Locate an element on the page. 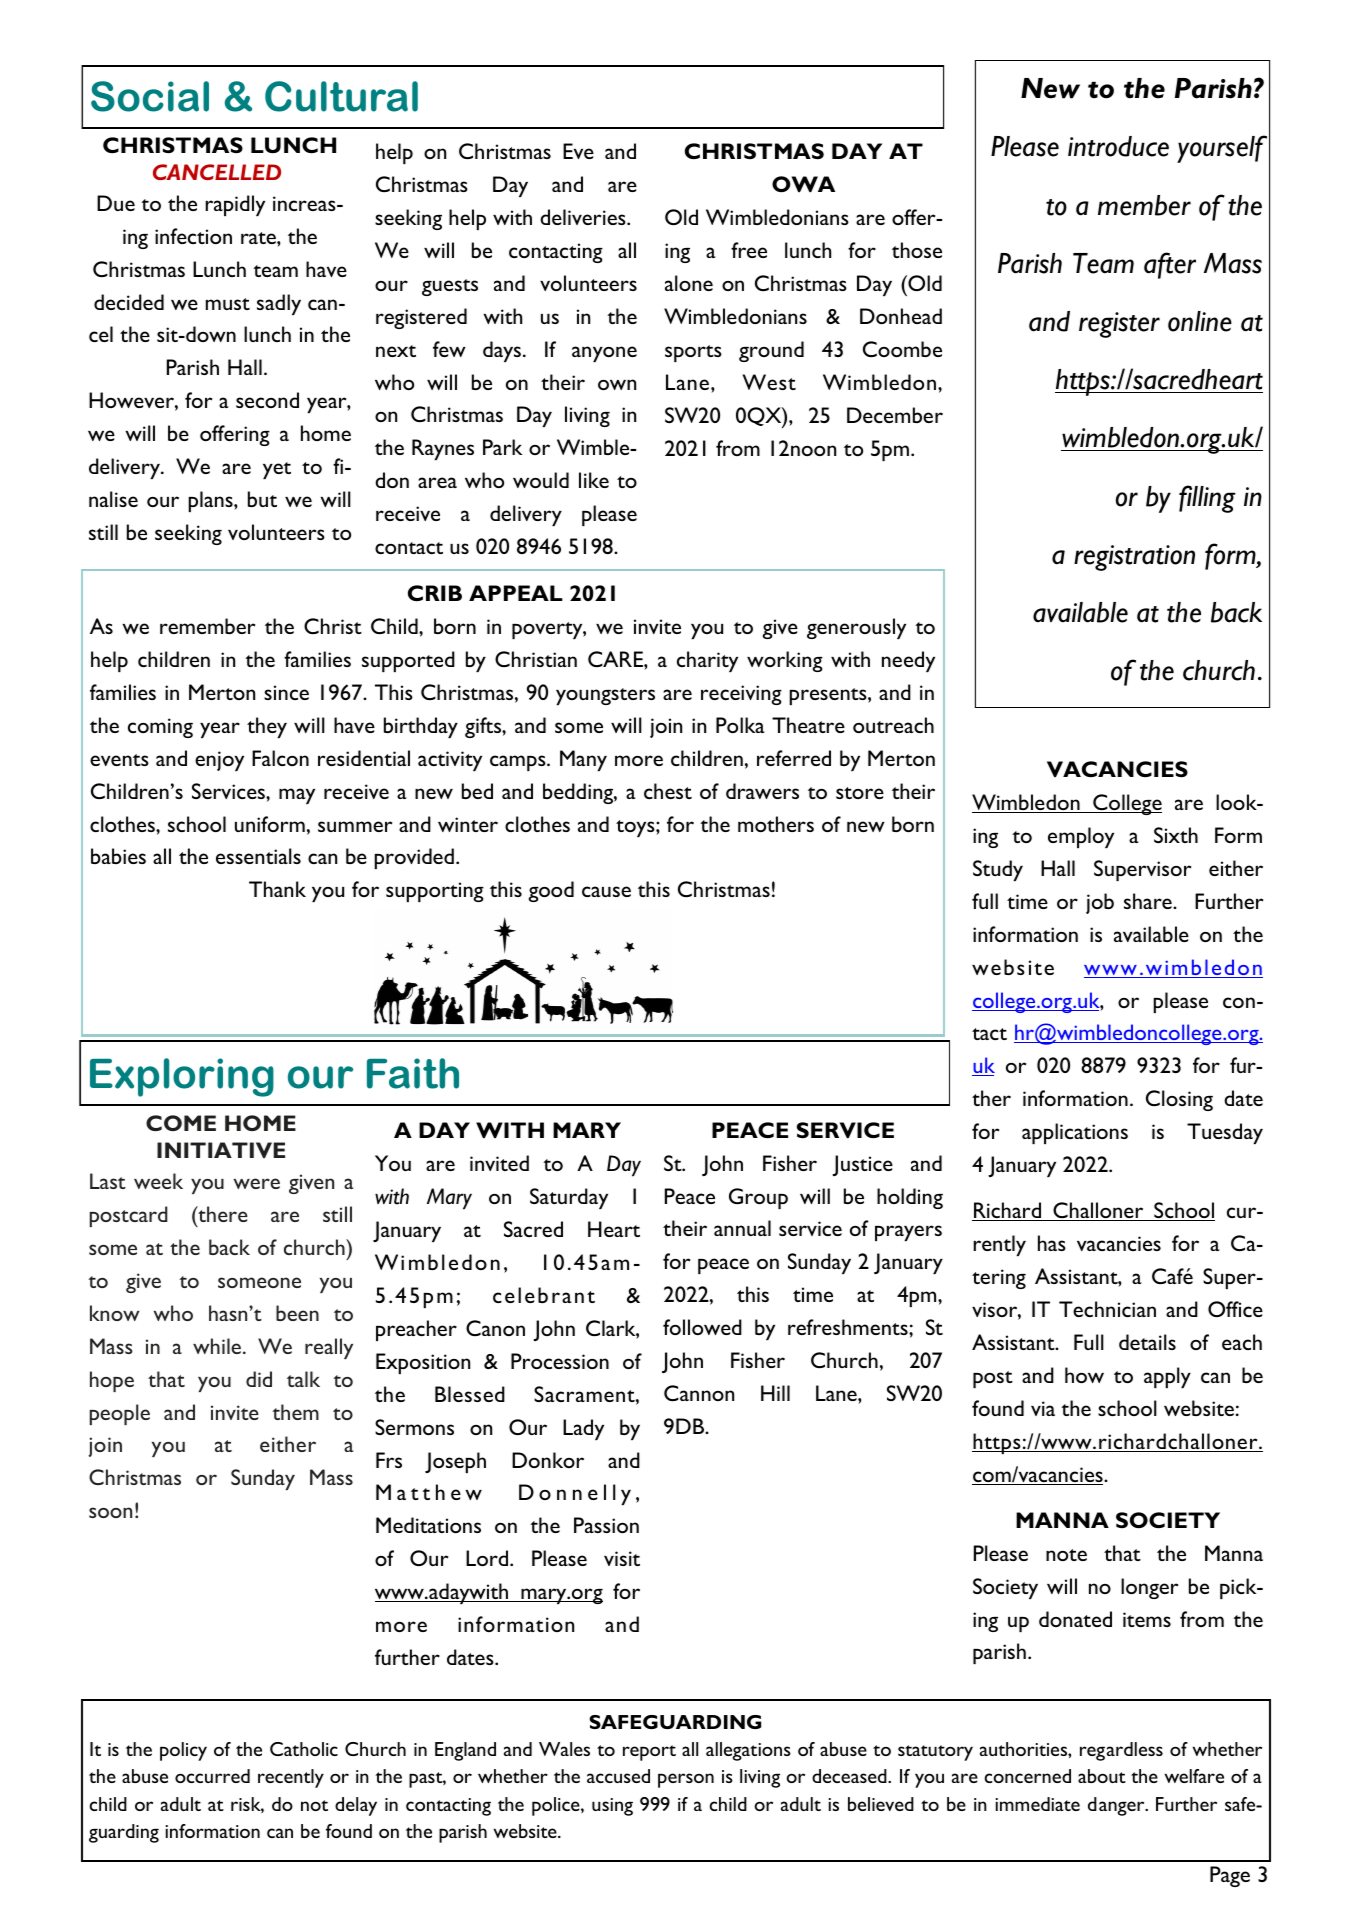 The height and width of the page is (1912, 1352). person is located at coordinates (686, 1780).
